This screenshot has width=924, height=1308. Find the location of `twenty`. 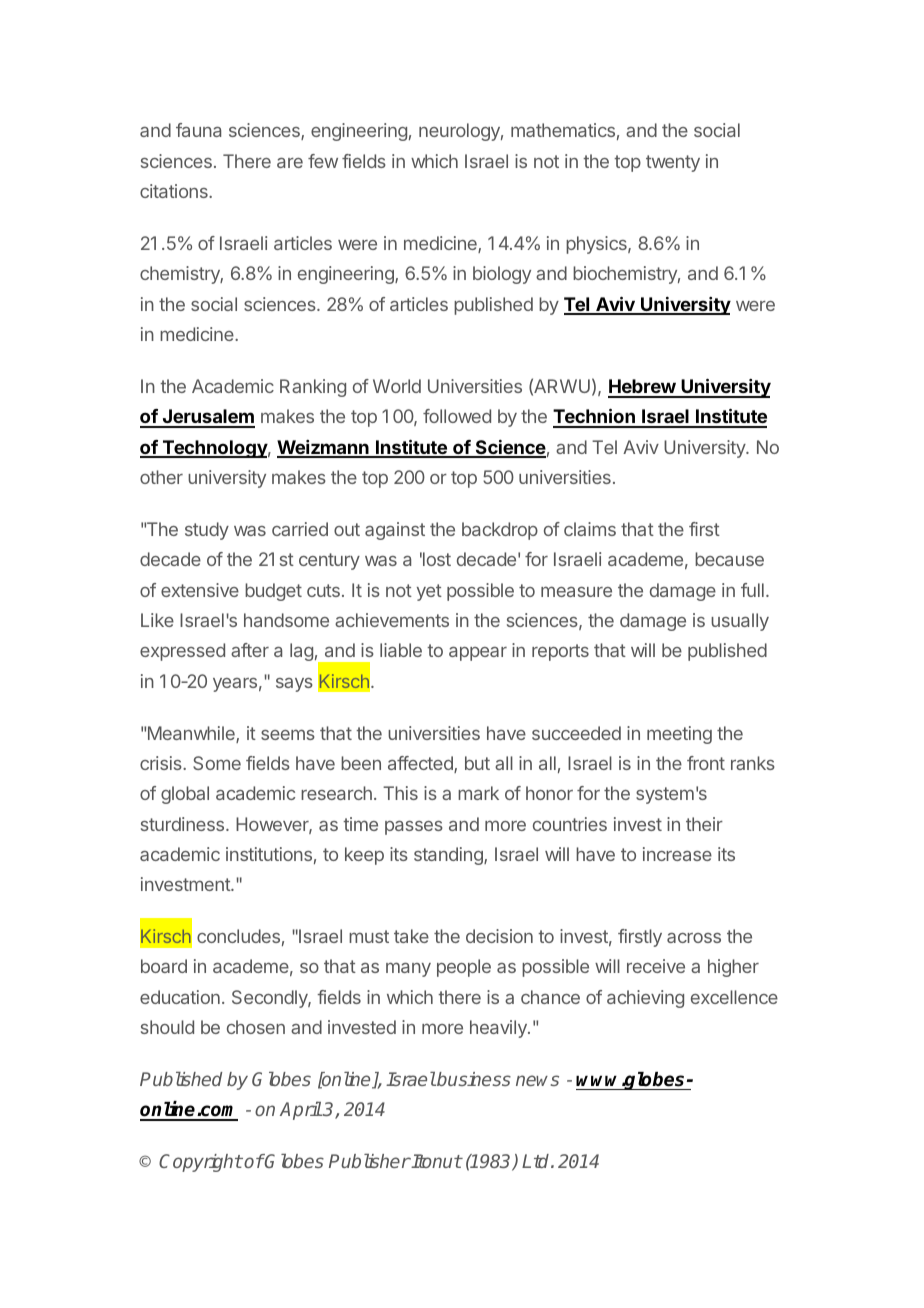

twenty is located at coordinates (673, 163).
